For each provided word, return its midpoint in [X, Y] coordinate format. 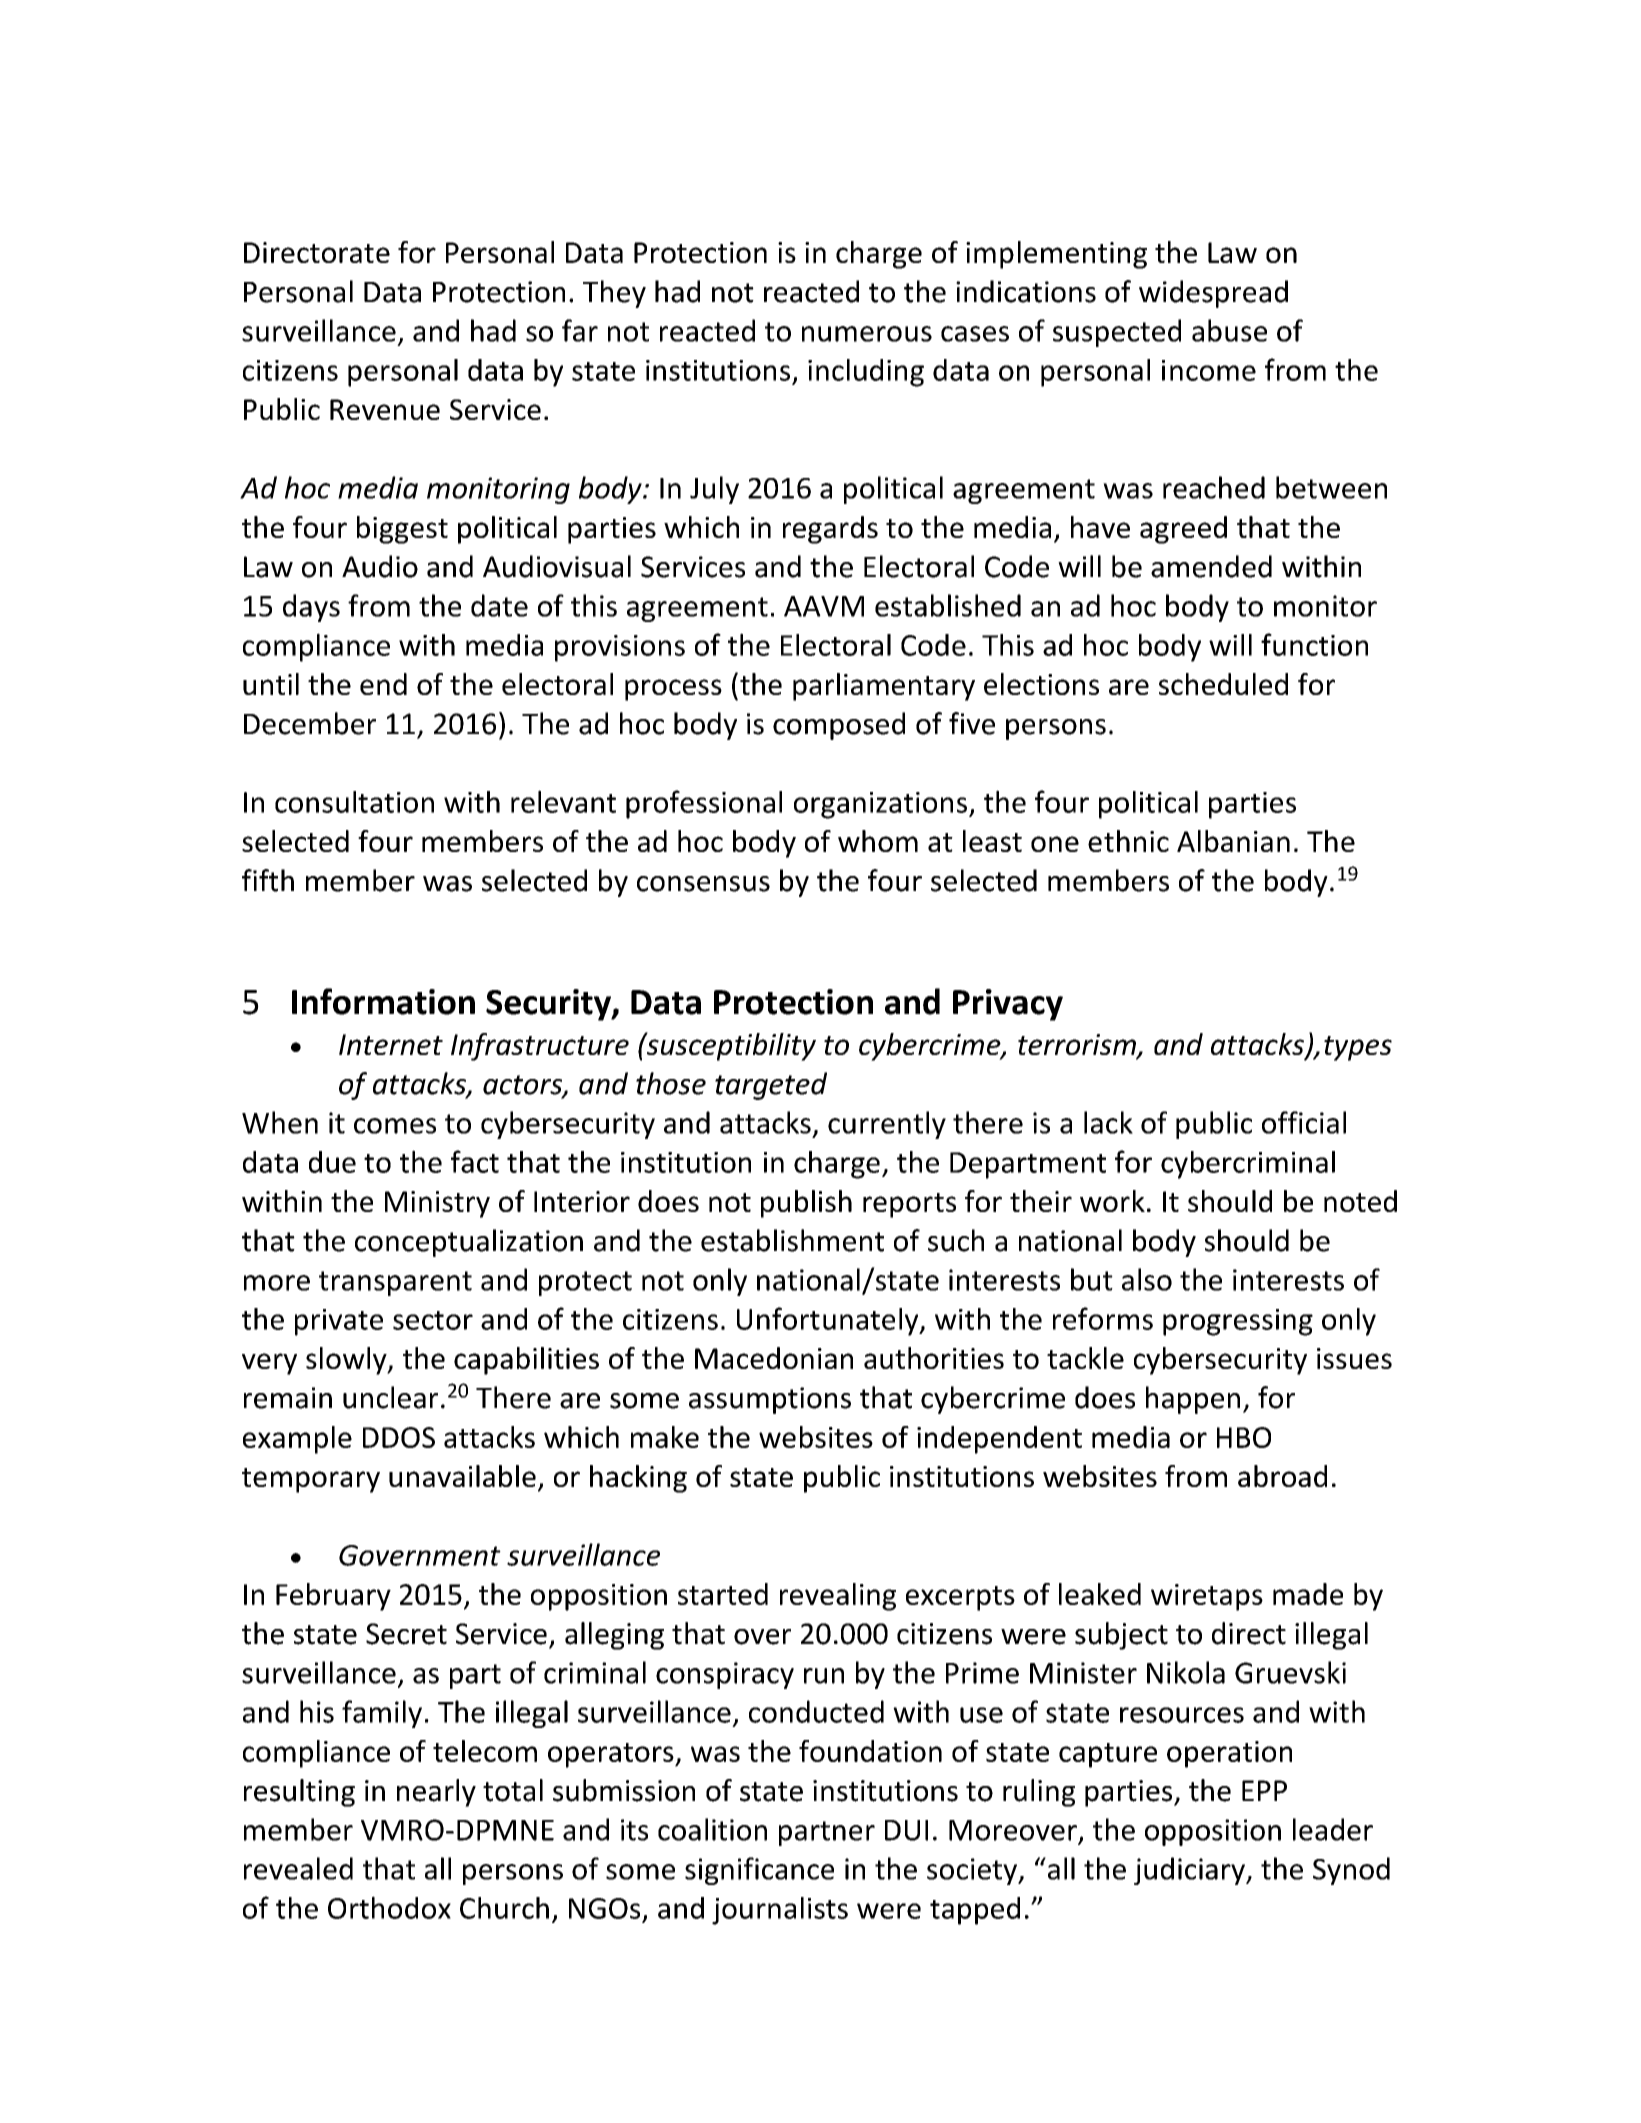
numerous [867, 334]
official [1304, 1122]
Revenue [385, 409]
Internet [391, 1044]
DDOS [399, 1437]
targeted [771, 1086]
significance [759, 1871]
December [310, 723]
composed [839, 726]
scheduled [1223, 684]
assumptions [770, 1400]
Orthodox [389, 1907]
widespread [1213, 294]
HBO [1244, 1437]
